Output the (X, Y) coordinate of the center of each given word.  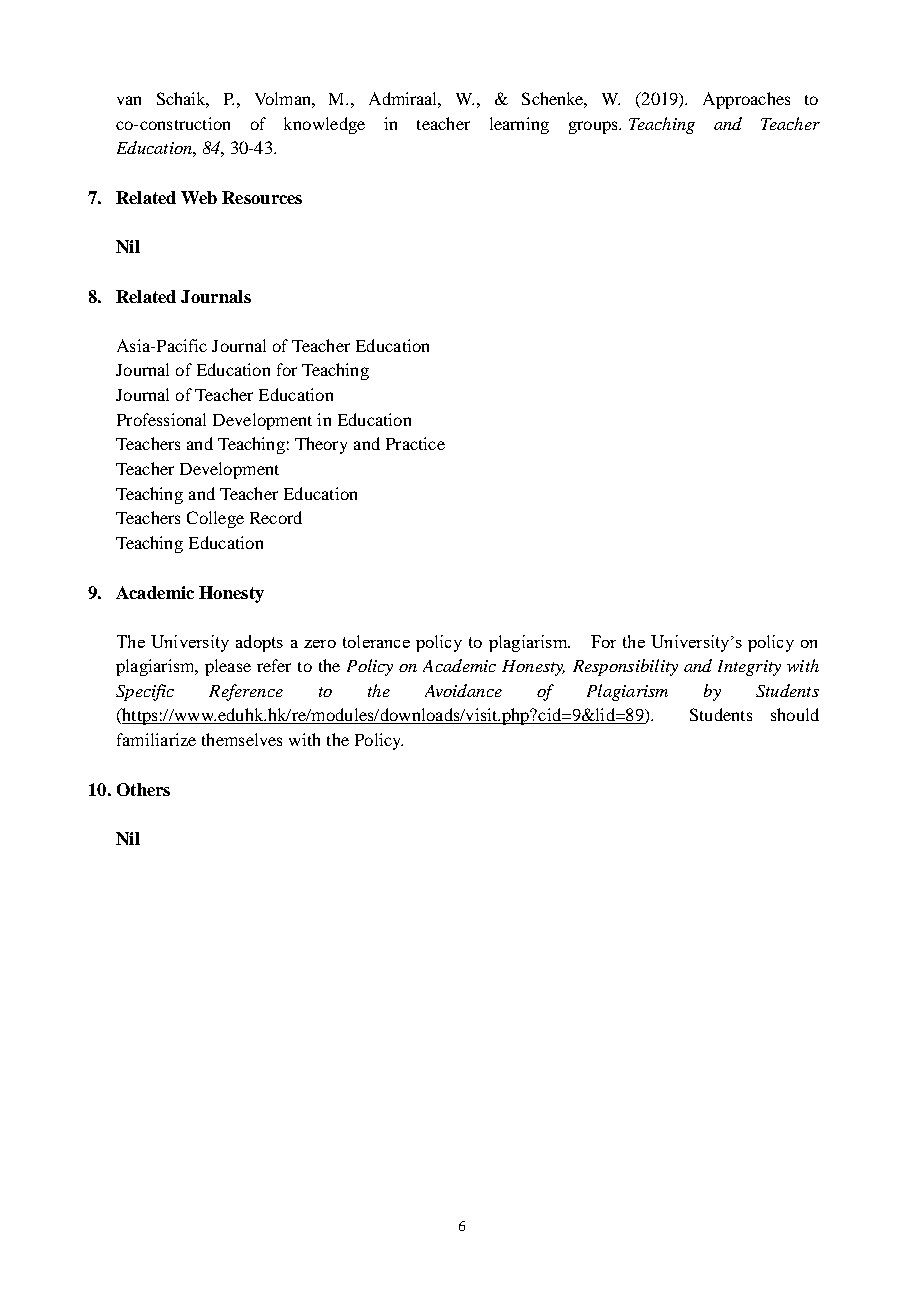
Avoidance (463, 690)
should (795, 714)
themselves (242, 739)
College (215, 519)
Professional (161, 419)
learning (519, 125)
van (129, 100)
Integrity (749, 668)
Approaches (746, 100)
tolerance (376, 641)
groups (594, 127)
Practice (415, 443)
